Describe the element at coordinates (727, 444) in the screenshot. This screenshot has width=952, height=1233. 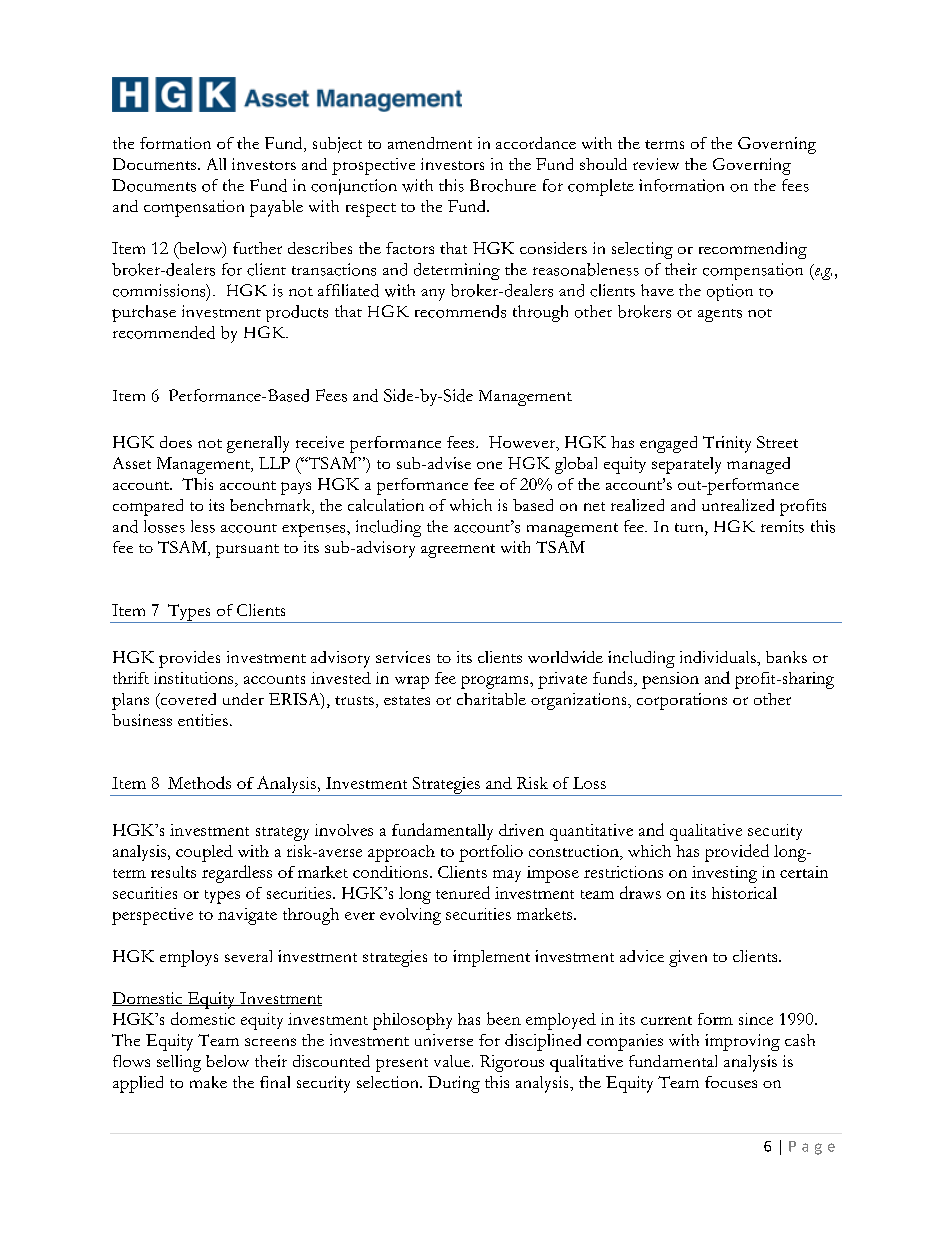
I see `Trinity` at that location.
